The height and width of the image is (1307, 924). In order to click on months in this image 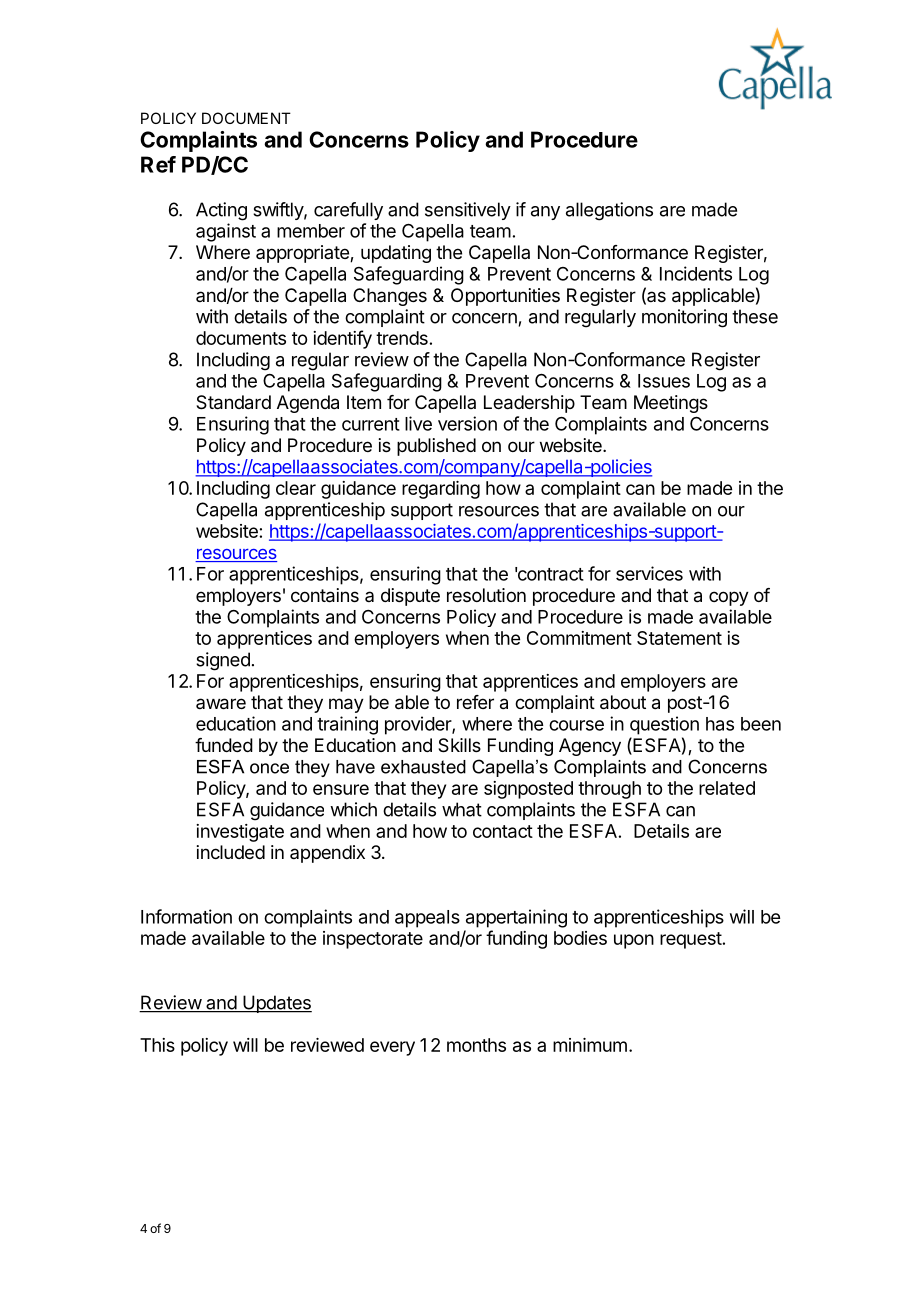, I will do `click(476, 1045)`.
